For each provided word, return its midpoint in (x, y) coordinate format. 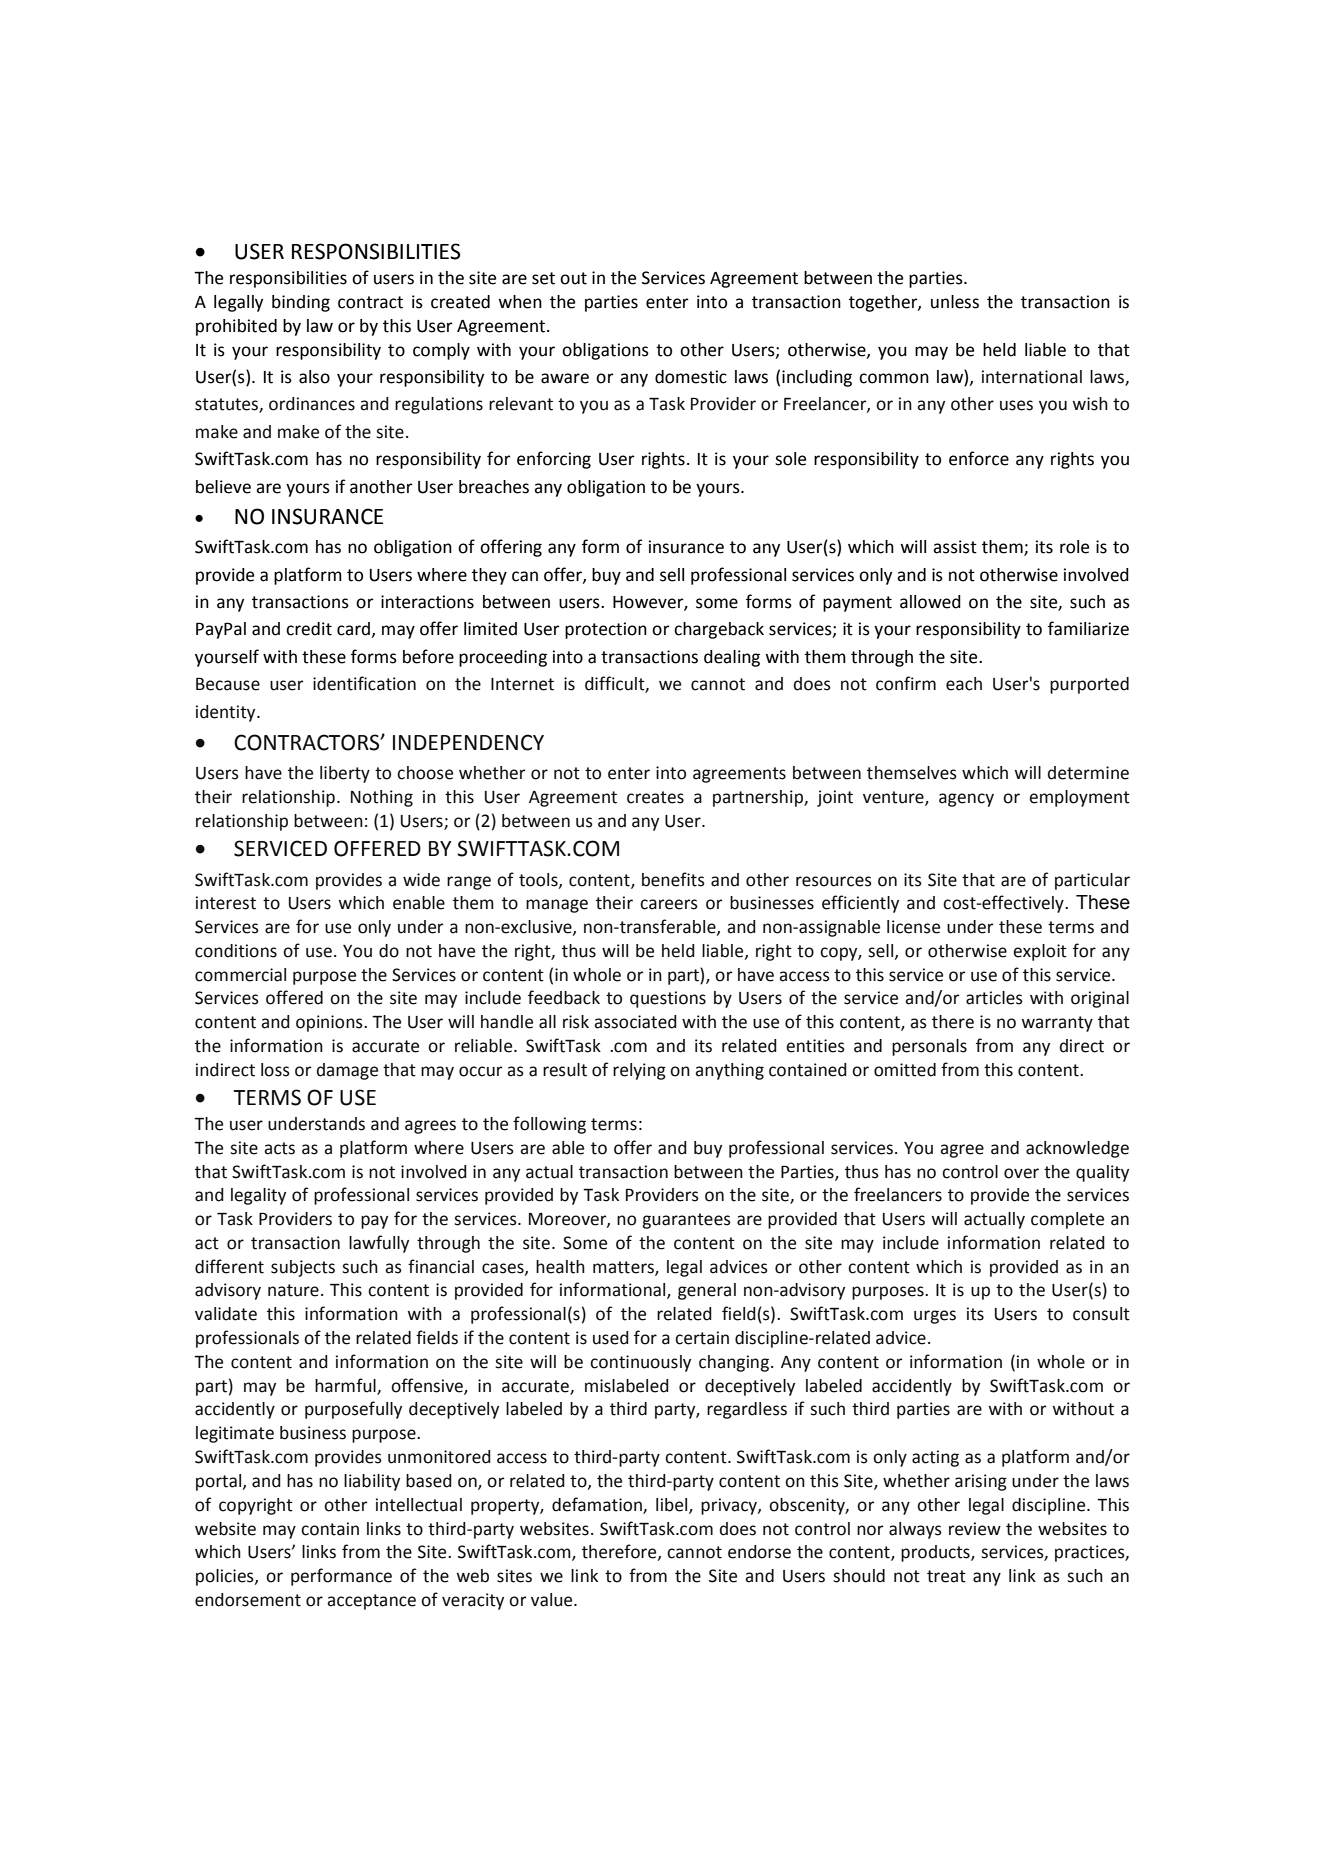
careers (669, 904)
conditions (236, 951)
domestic (691, 377)
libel (673, 1505)
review (975, 1529)
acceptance (371, 1602)
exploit (1040, 952)
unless (955, 302)
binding (301, 303)
